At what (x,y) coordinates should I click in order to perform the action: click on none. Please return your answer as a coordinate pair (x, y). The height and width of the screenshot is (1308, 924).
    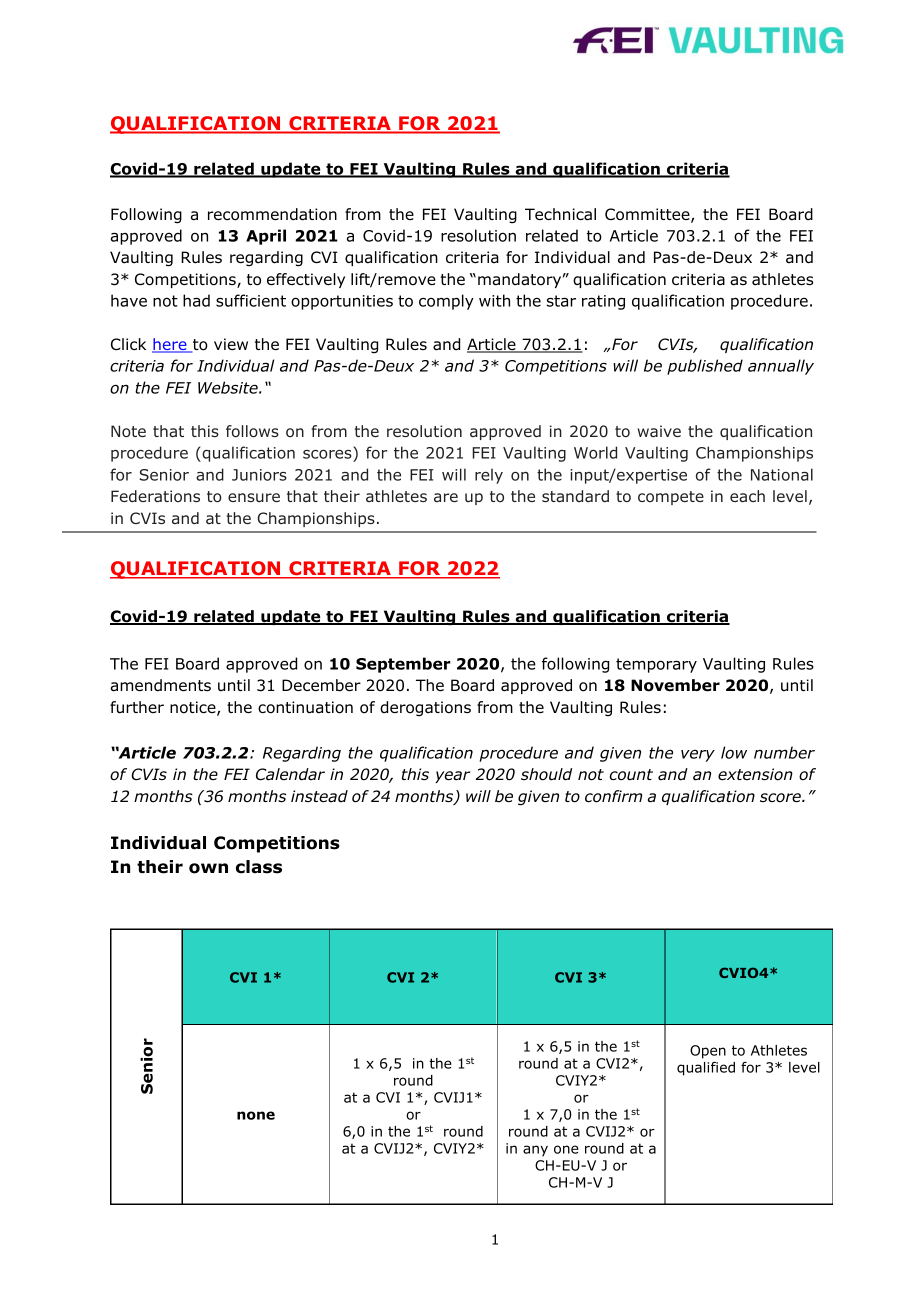
    Looking at the image, I should click on (256, 1115).
